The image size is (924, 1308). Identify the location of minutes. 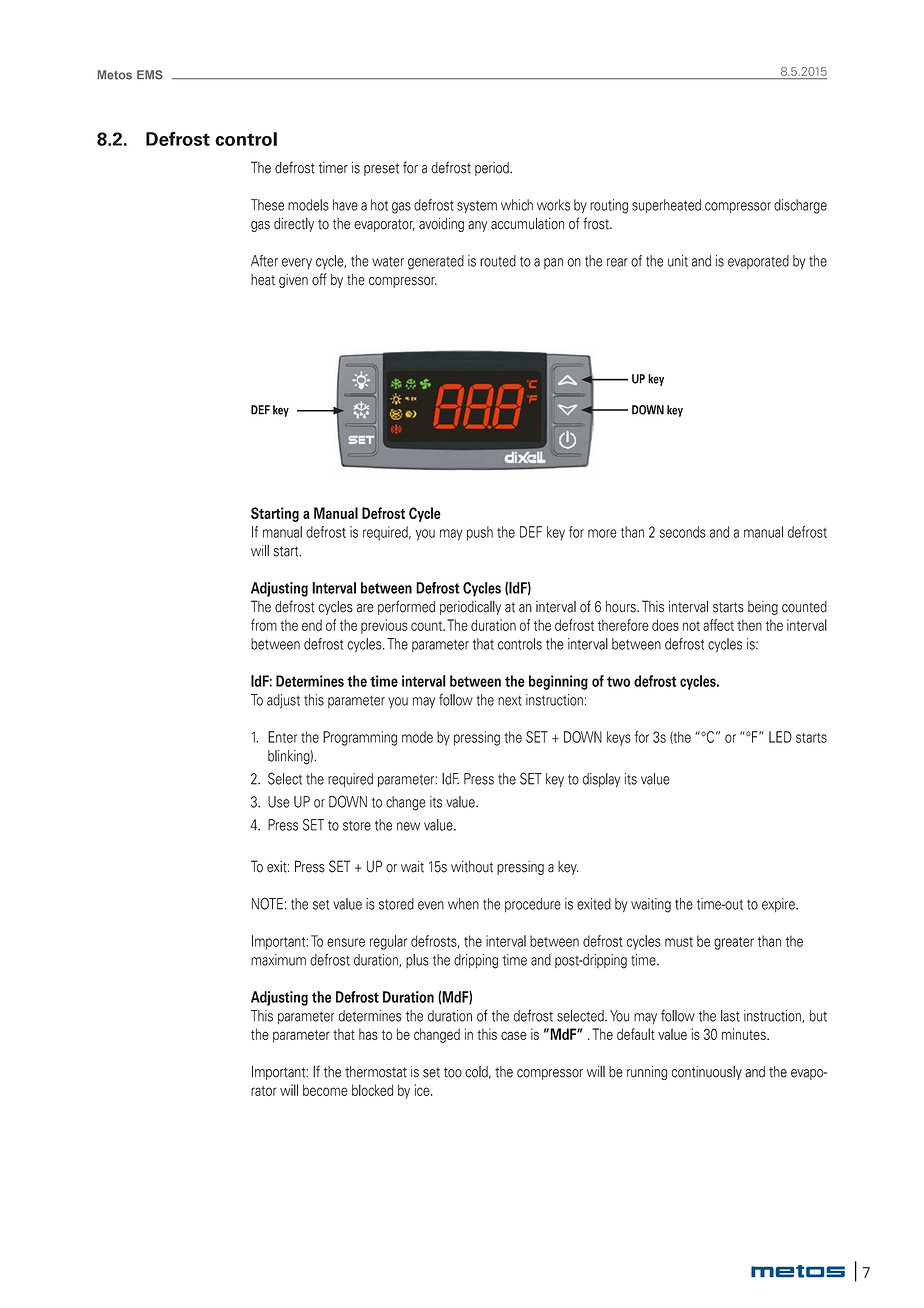
(745, 1034).
